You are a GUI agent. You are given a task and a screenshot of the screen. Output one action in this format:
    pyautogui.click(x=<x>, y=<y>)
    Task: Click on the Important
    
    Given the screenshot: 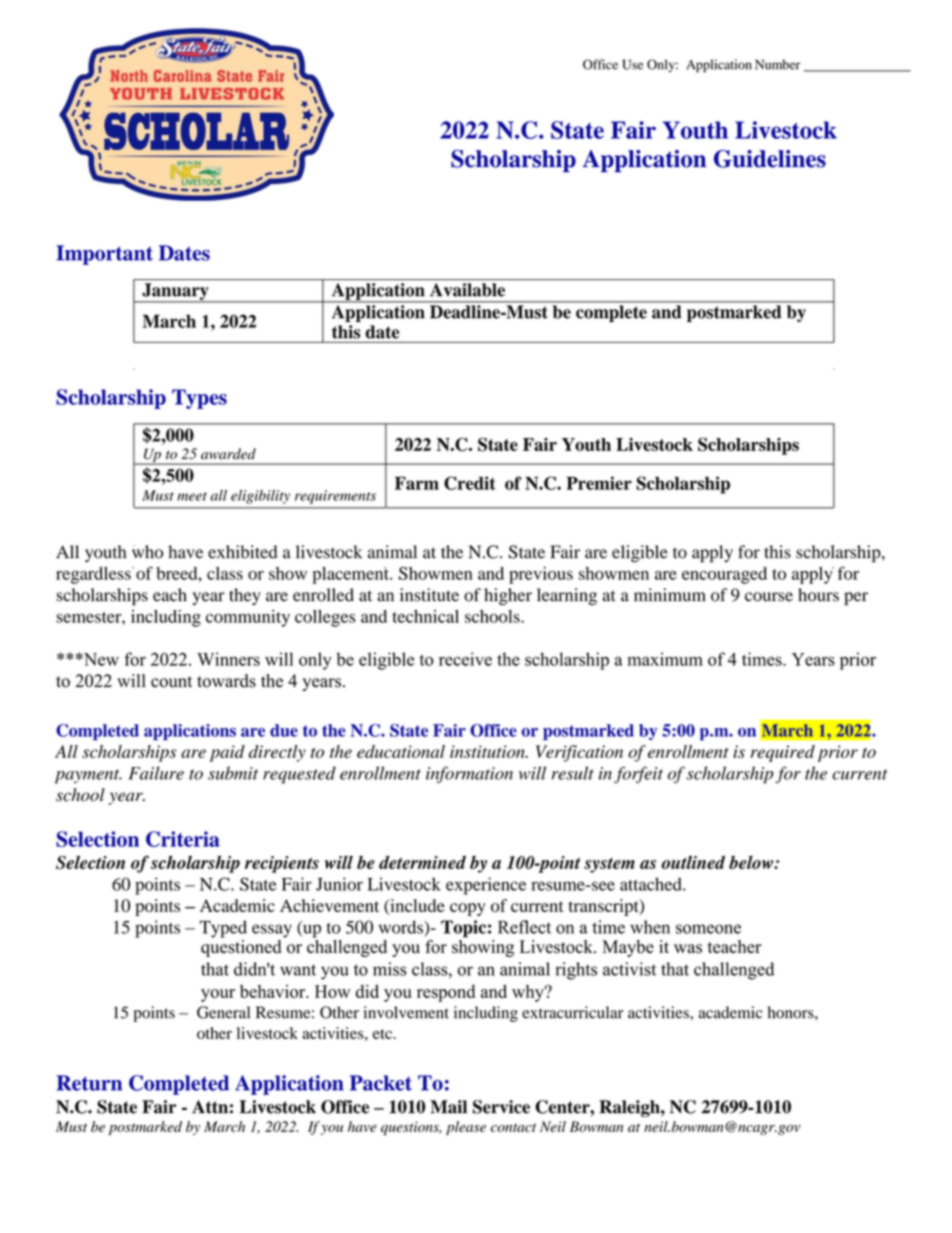 What is the action you would take?
    pyautogui.click(x=104, y=255)
